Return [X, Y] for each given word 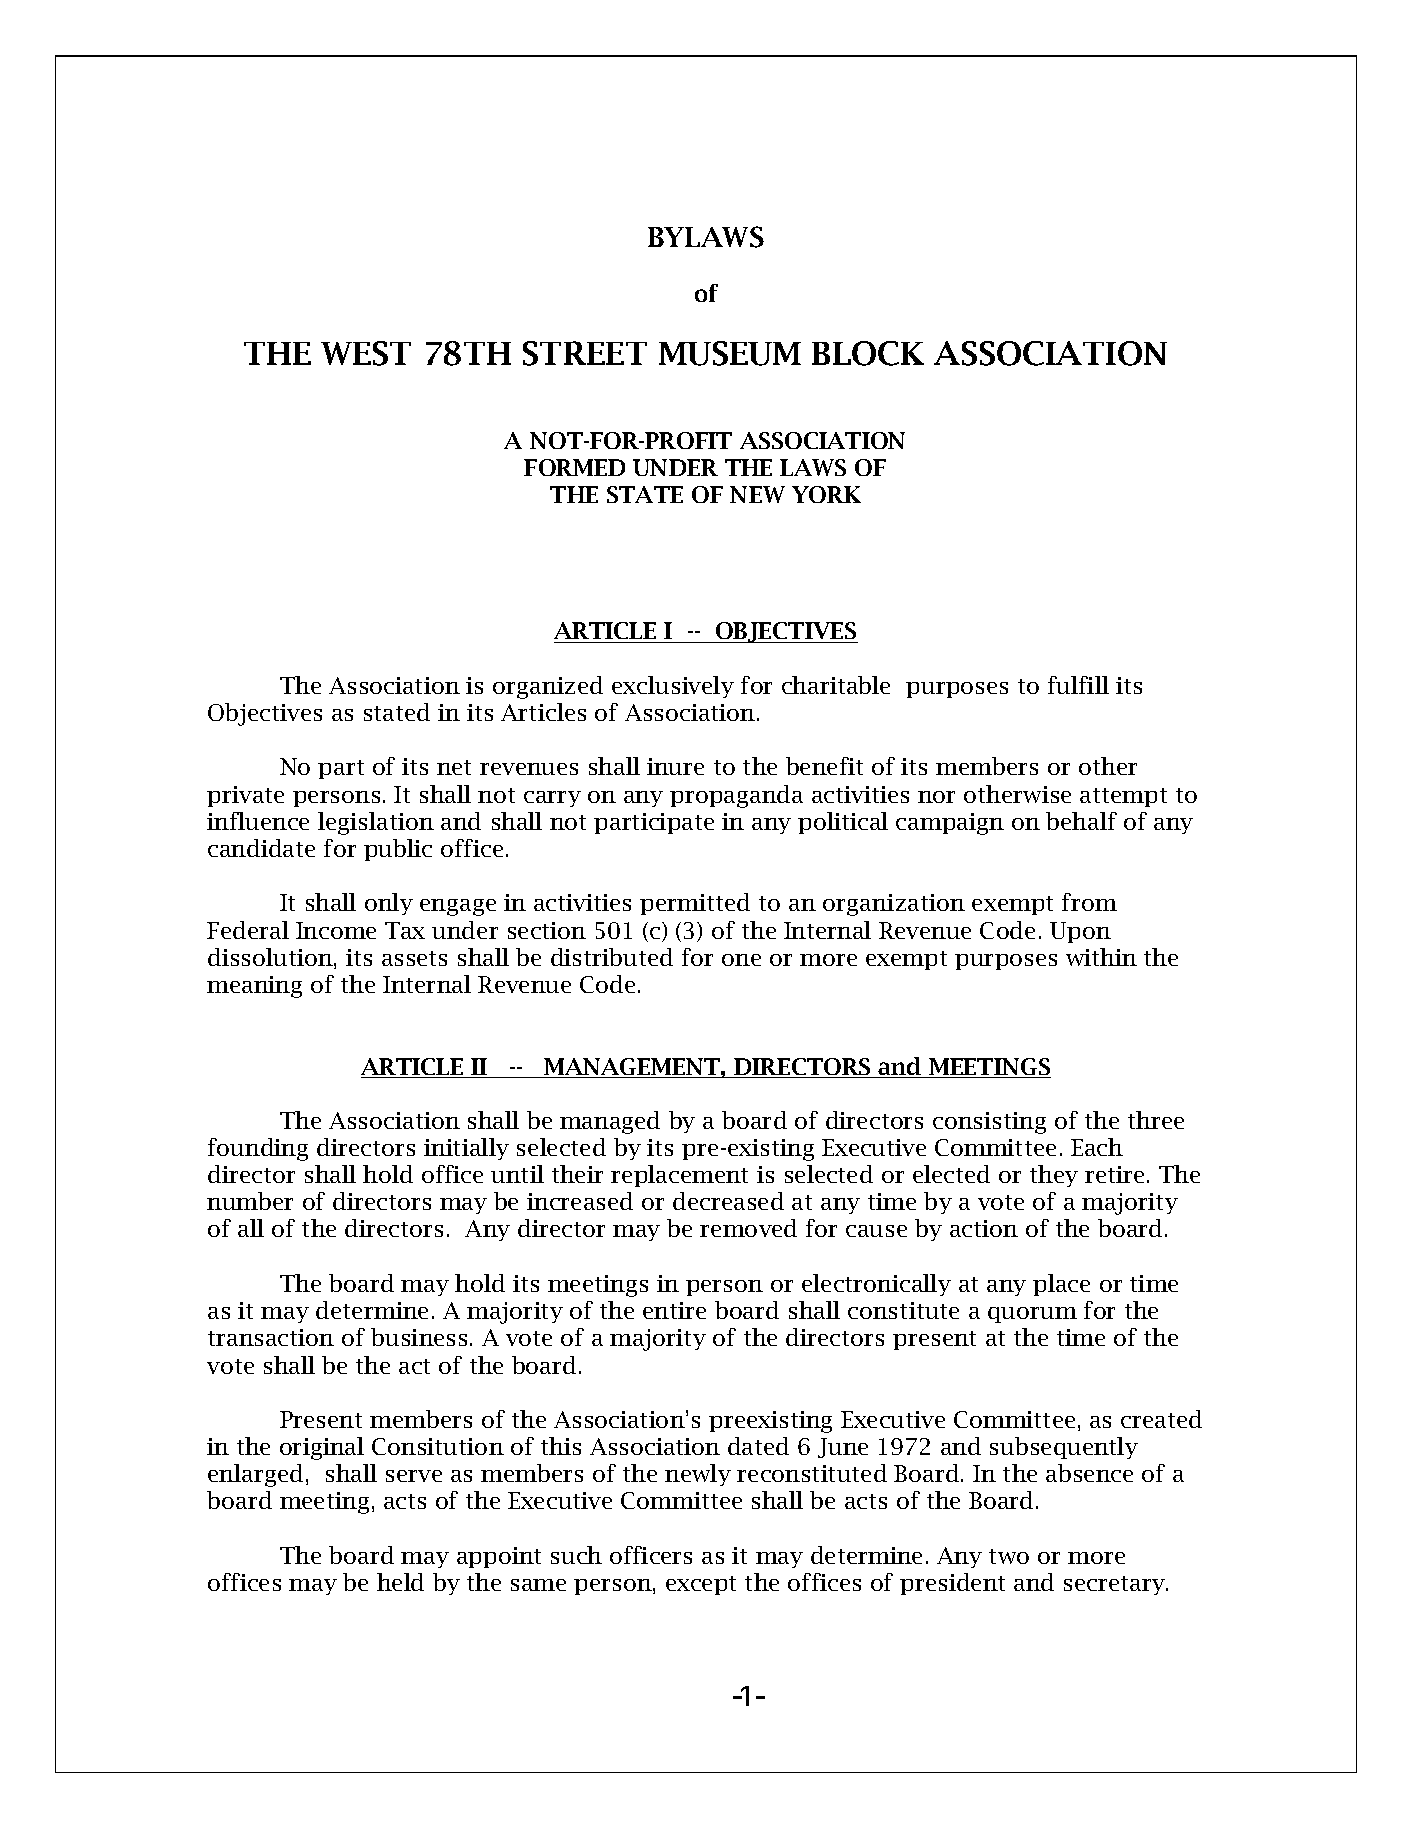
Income [336, 930]
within [1101, 957]
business [419, 1337]
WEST [366, 353]
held [400, 1582]
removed [748, 1228]
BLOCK [868, 353]
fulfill [1078, 685]
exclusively [673, 687]
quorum [1032, 1315]
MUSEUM [730, 353]
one [741, 960]
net [454, 767]
